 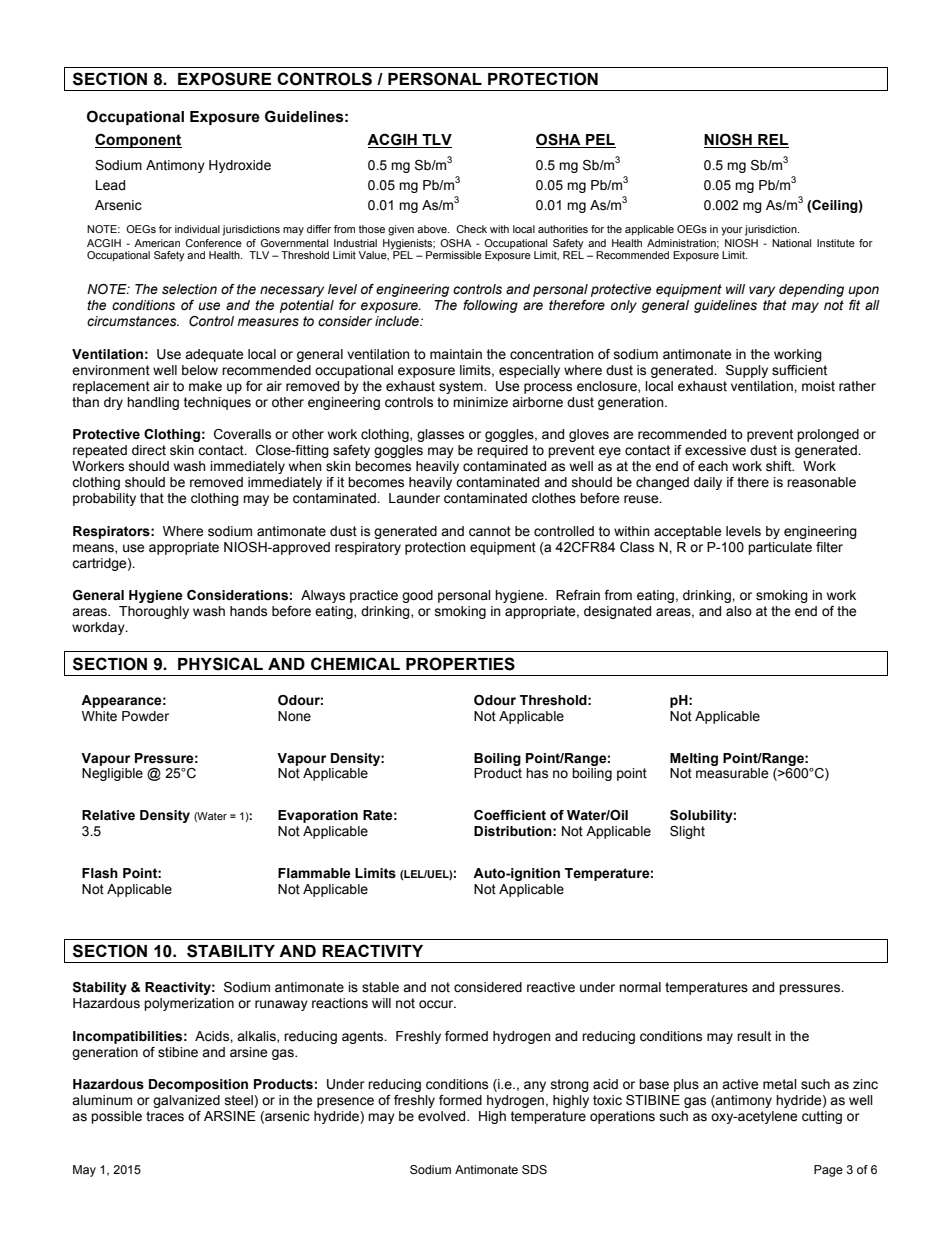 I want to click on Hydroxide, so click(x=240, y=166).
